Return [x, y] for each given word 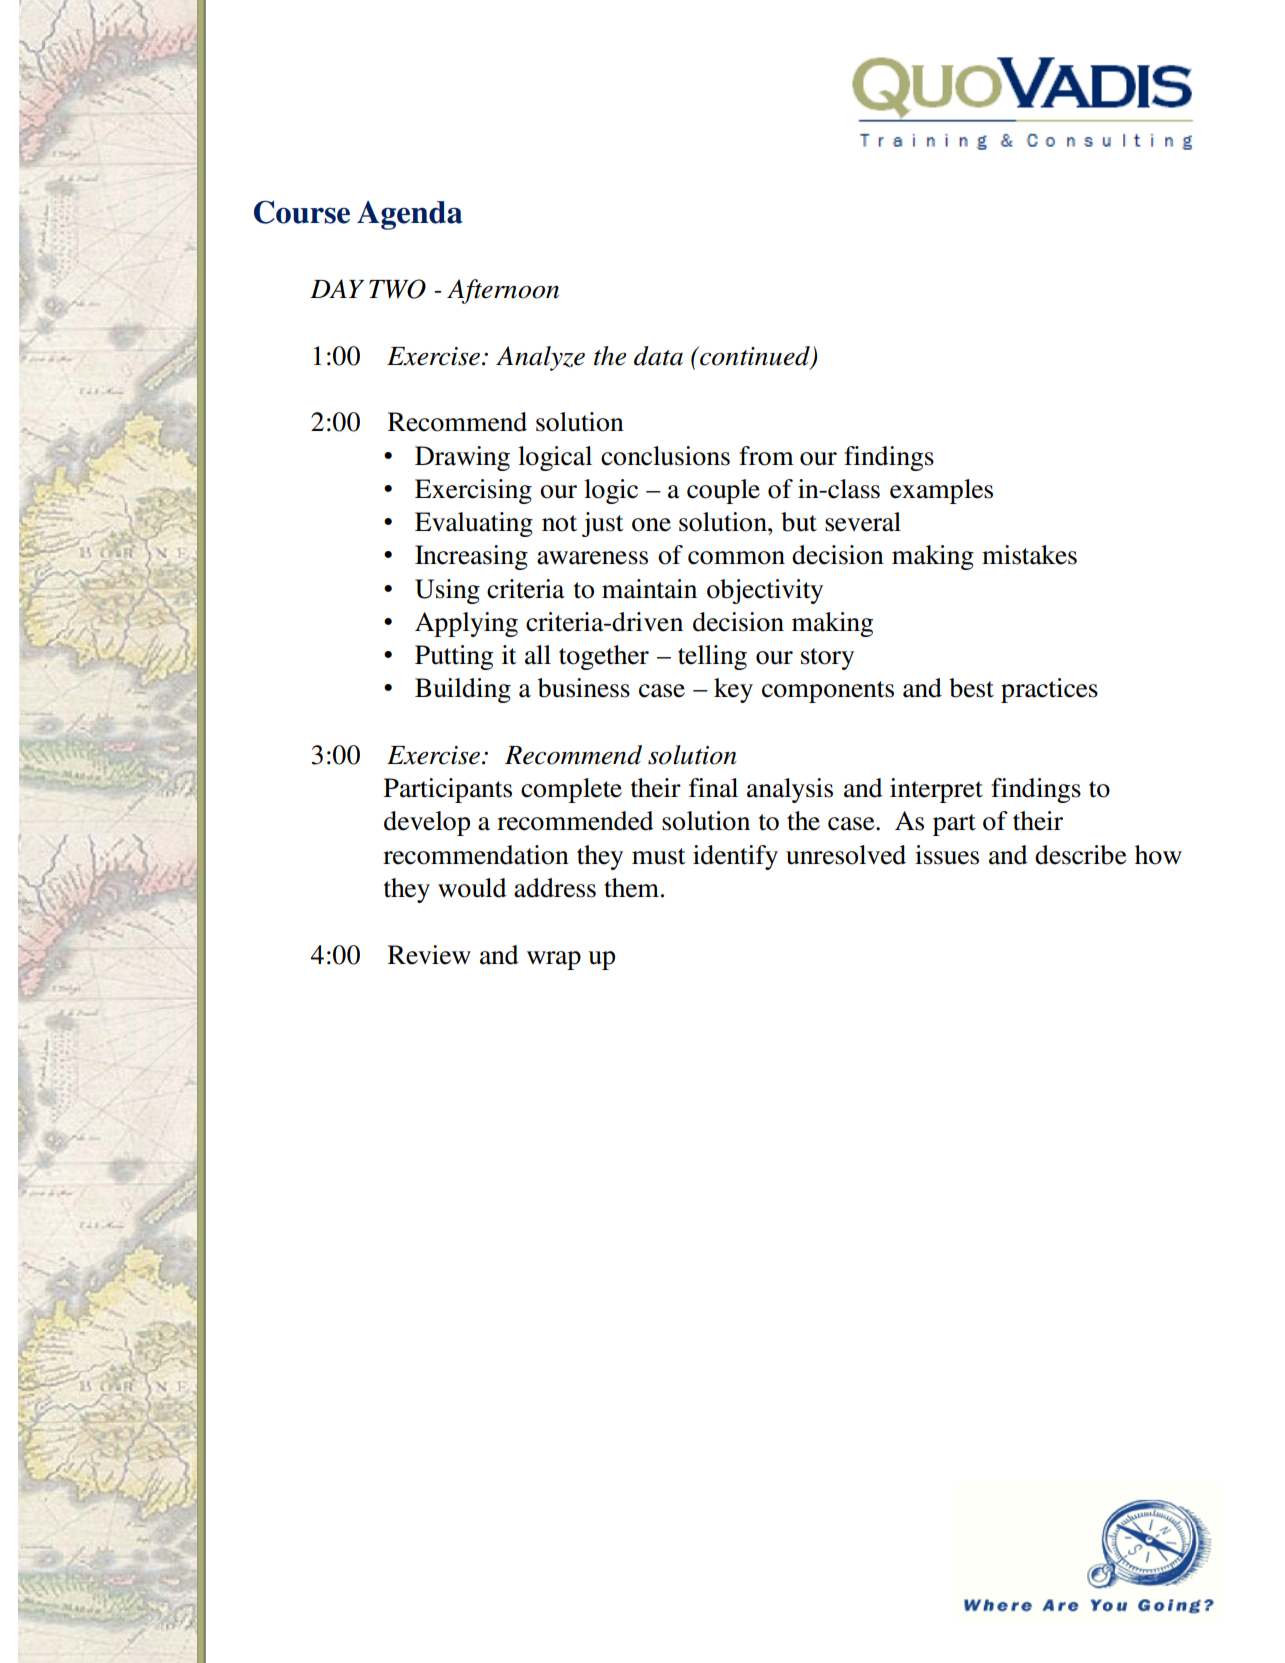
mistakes [1029, 555]
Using [447, 591]
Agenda [410, 215]
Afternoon [503, 291]
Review [429, 955]
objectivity [765, 591]
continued [755, 357]
